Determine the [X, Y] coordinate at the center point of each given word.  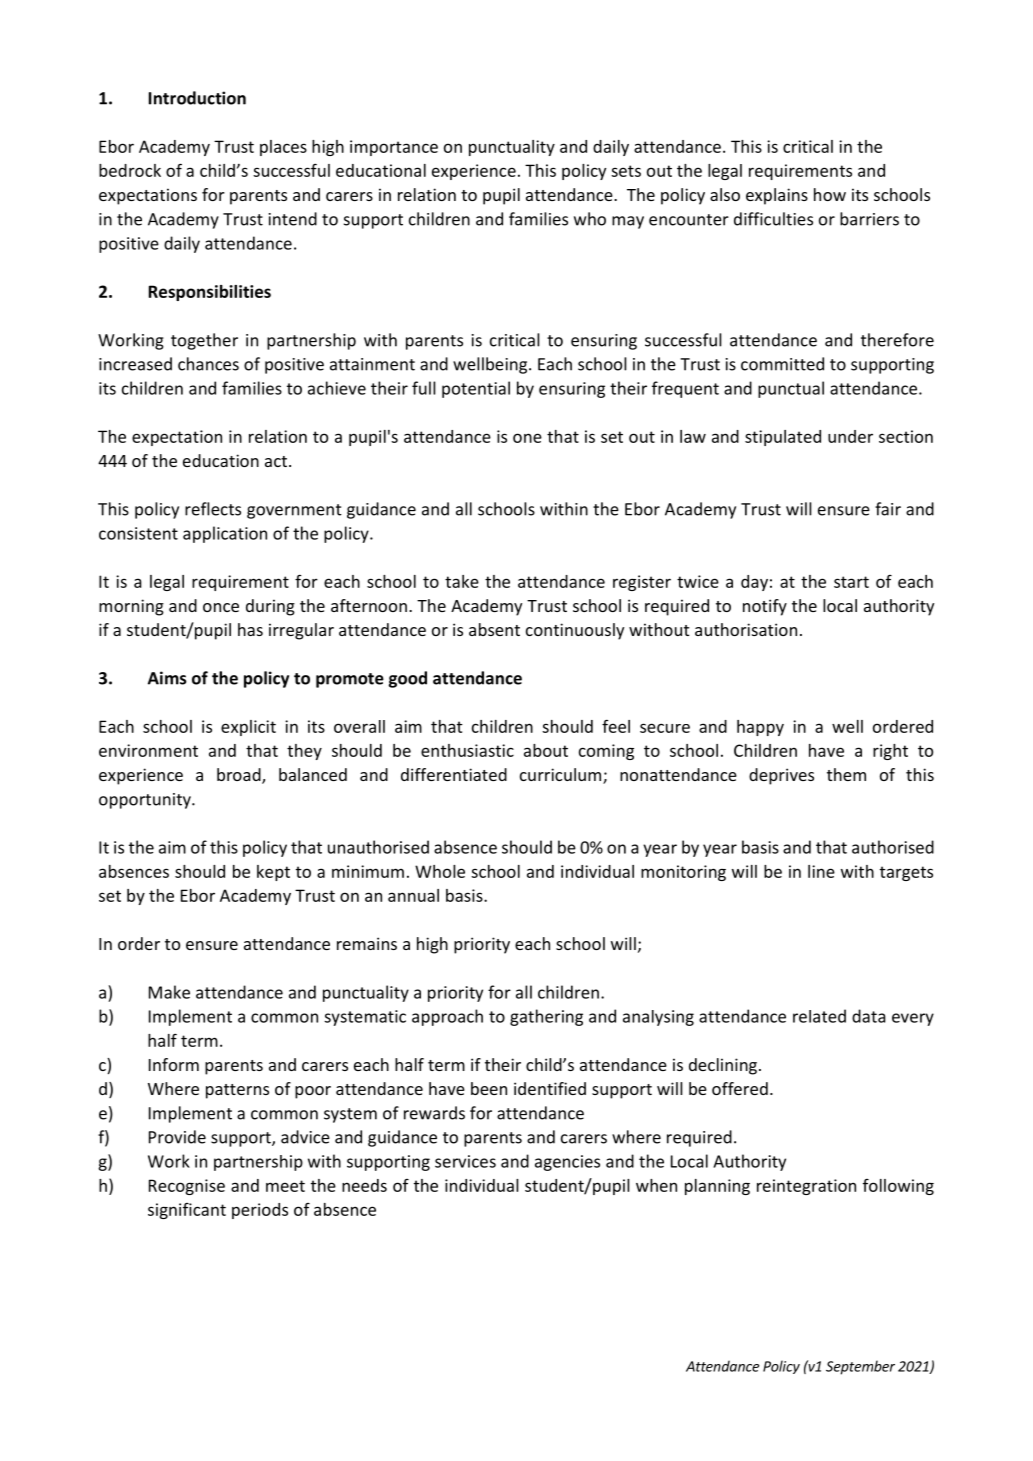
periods [260, 1211]
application [225, 534]
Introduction [197, 98]
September [860, 1367]
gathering [546, 1017]
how [830, 194]
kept [273, 873]
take [462, 581]
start [851, 582]
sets [626, 171]
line [821, 871]
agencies [567, 1163]
